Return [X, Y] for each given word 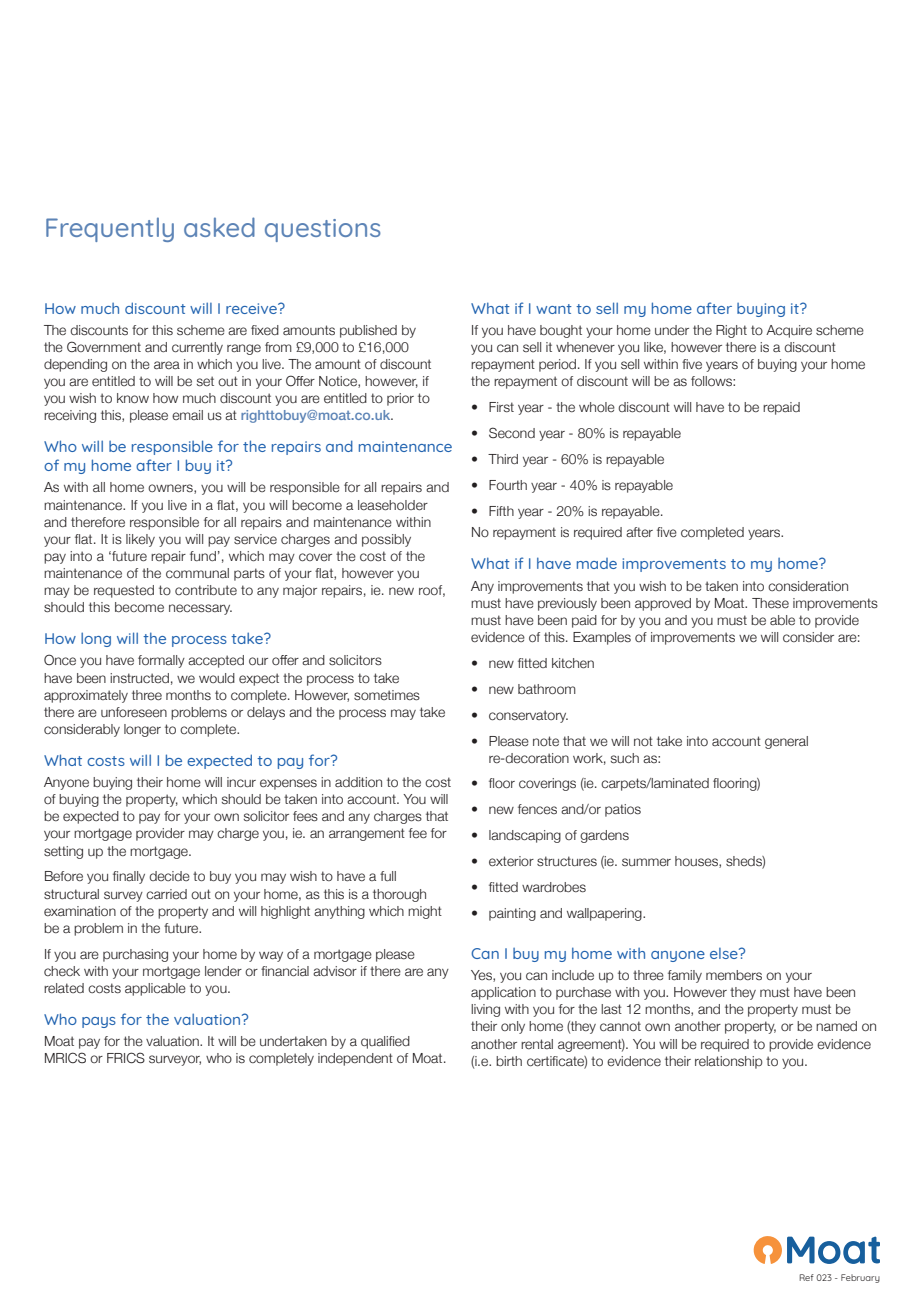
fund [203, 556]
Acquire [789, 331]
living [485, 1010]
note [546, 741]
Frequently [110, 229]
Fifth [501, 511]
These [770, 603]
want [554, 309]
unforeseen [134, 712]
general [786, 742]
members [734, 975]
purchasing [135, 955]
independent [355, 1059]
